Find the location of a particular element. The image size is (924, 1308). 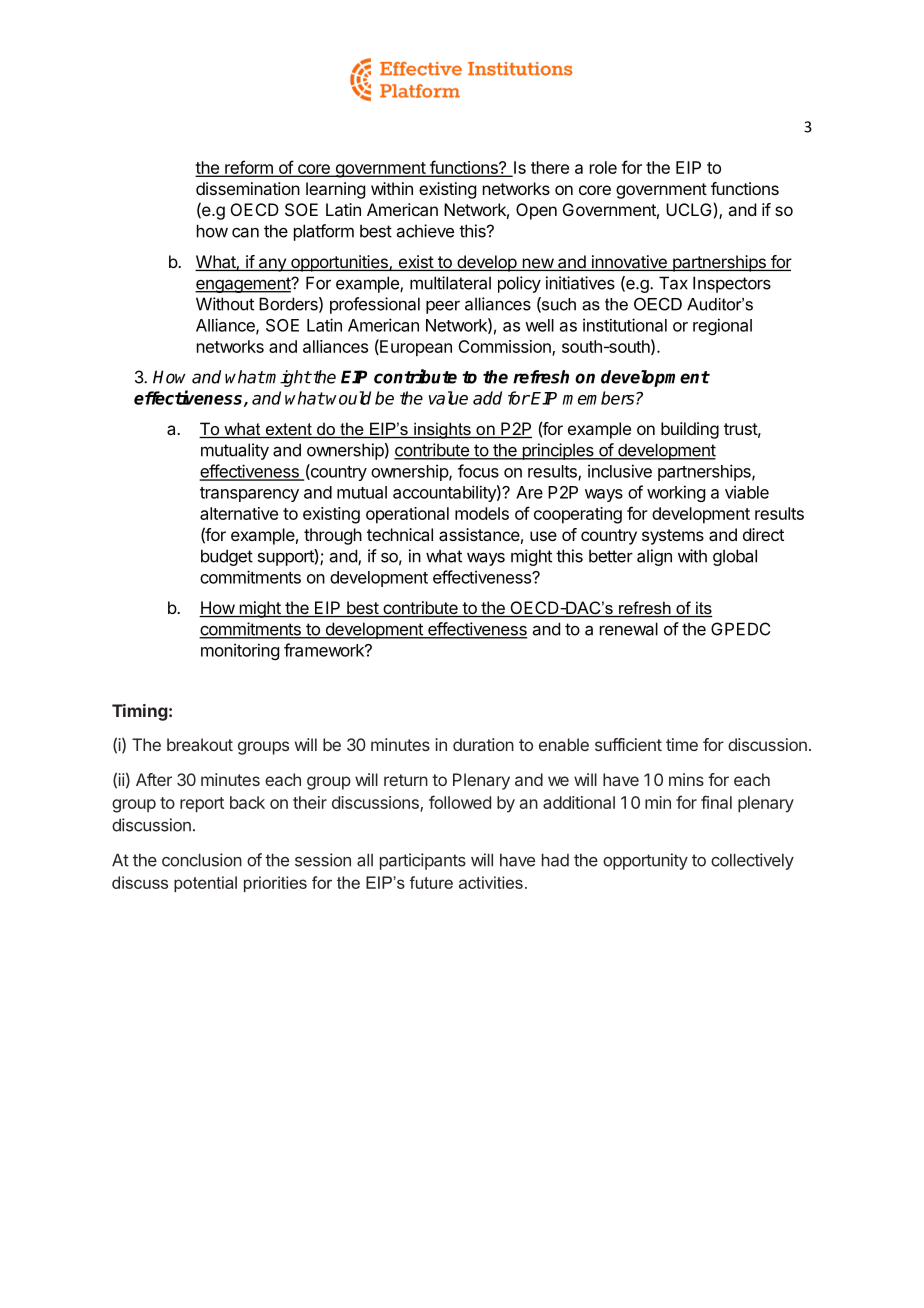

achieve is located at coordinates (425, 231).
